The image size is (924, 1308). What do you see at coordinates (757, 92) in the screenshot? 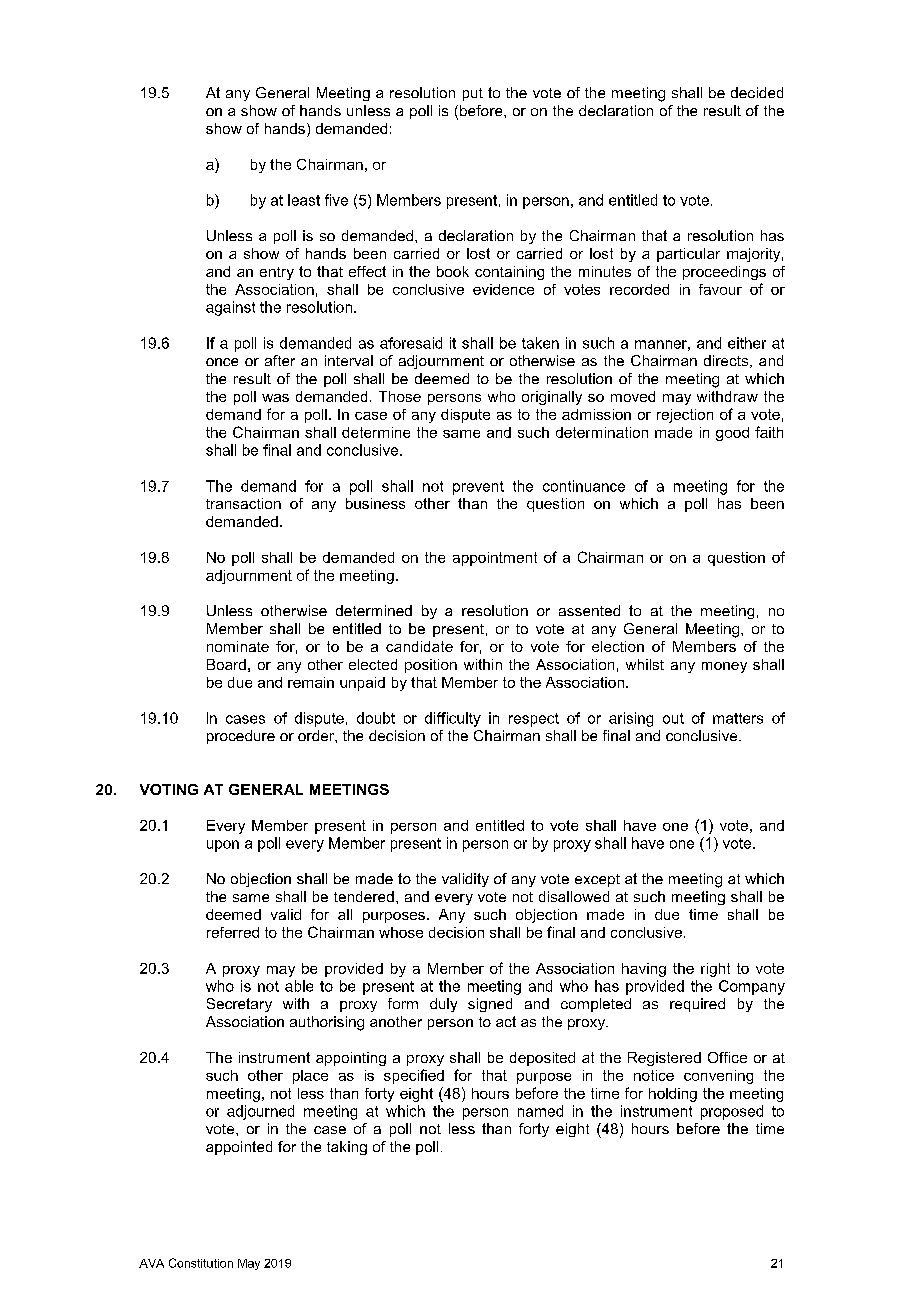
I see `decided` at bounding box center [757, 92].
